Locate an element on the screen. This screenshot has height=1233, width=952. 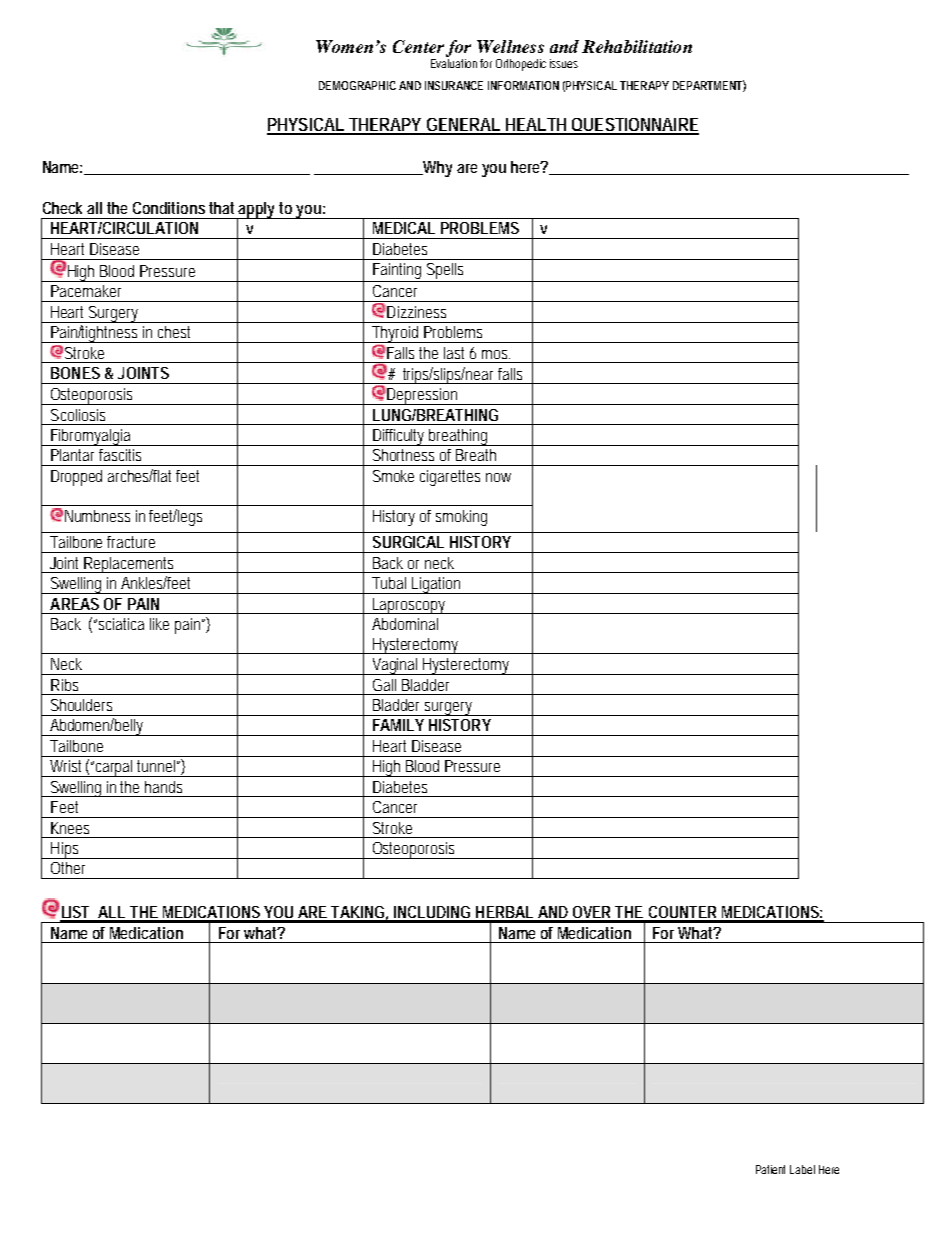
Rehabilitation is located at coordinates (637, 46).
